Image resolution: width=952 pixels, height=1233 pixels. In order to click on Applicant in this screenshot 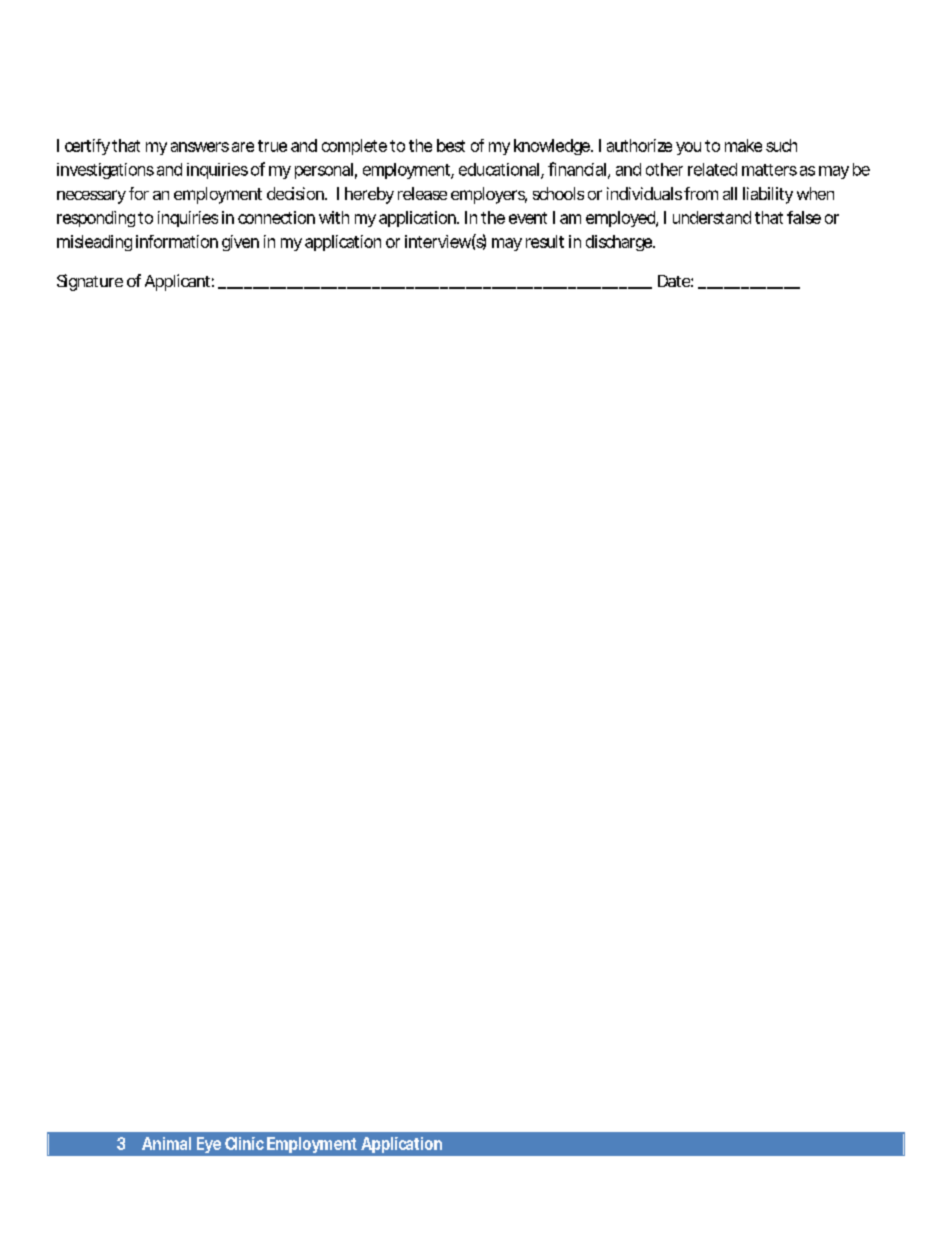, I will do `click(179, 282)`.
